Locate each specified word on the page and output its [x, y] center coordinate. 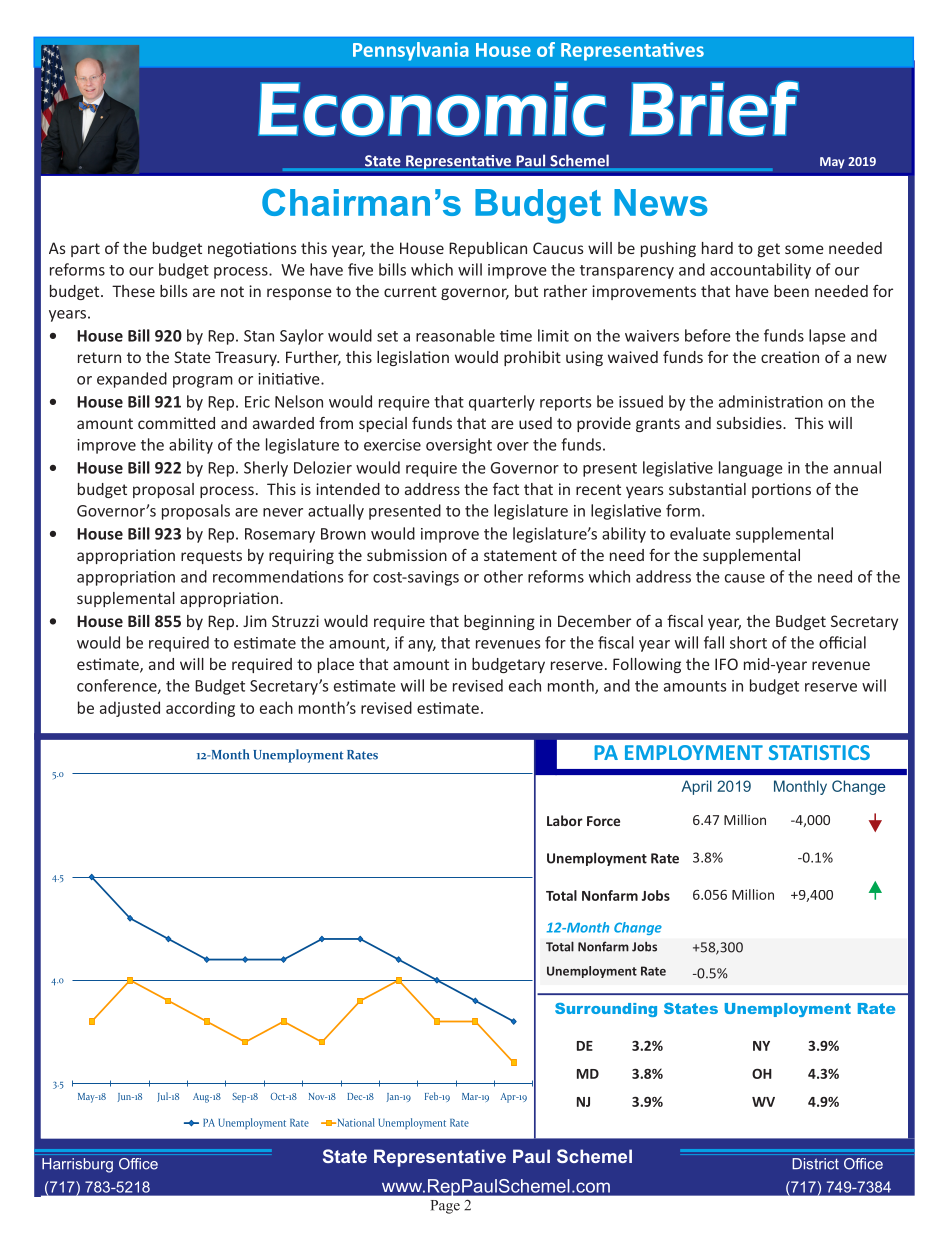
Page [445, 1207]
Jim [255, 621]
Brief [714, 109]
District [815, 1164]
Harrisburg [77, 1165]
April [696, 787]
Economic [432, 109]
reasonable [455, 335]
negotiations [252, 249]
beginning [499, 622]
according [200, 709]
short [748, 642]
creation [790, 357]
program [203, 382]
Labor [565, 820]
